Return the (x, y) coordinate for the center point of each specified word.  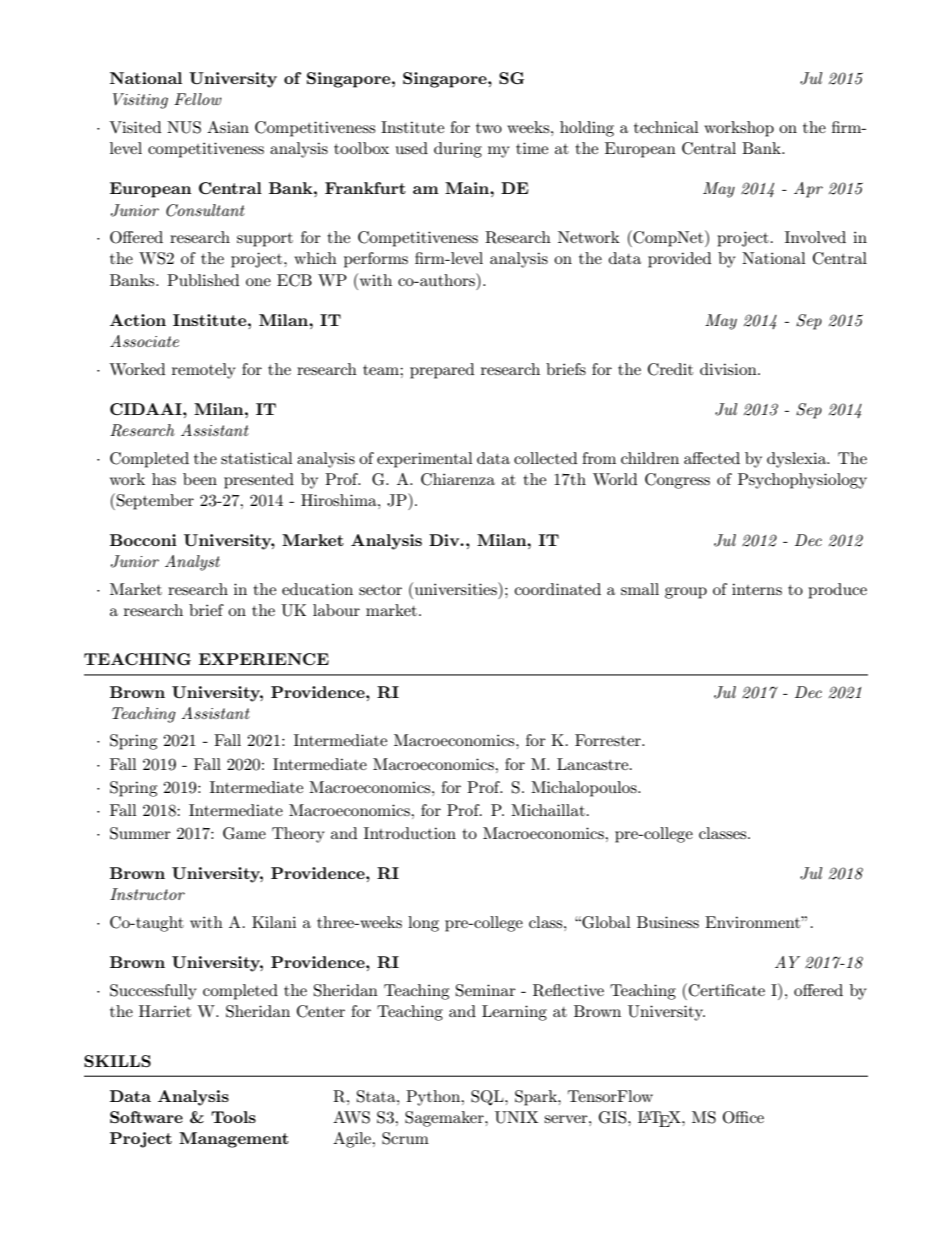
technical (666, 127)
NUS (184, 127)
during (458, 150)
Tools (233, 1117)
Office (743, 1117)
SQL (488, 1098)
